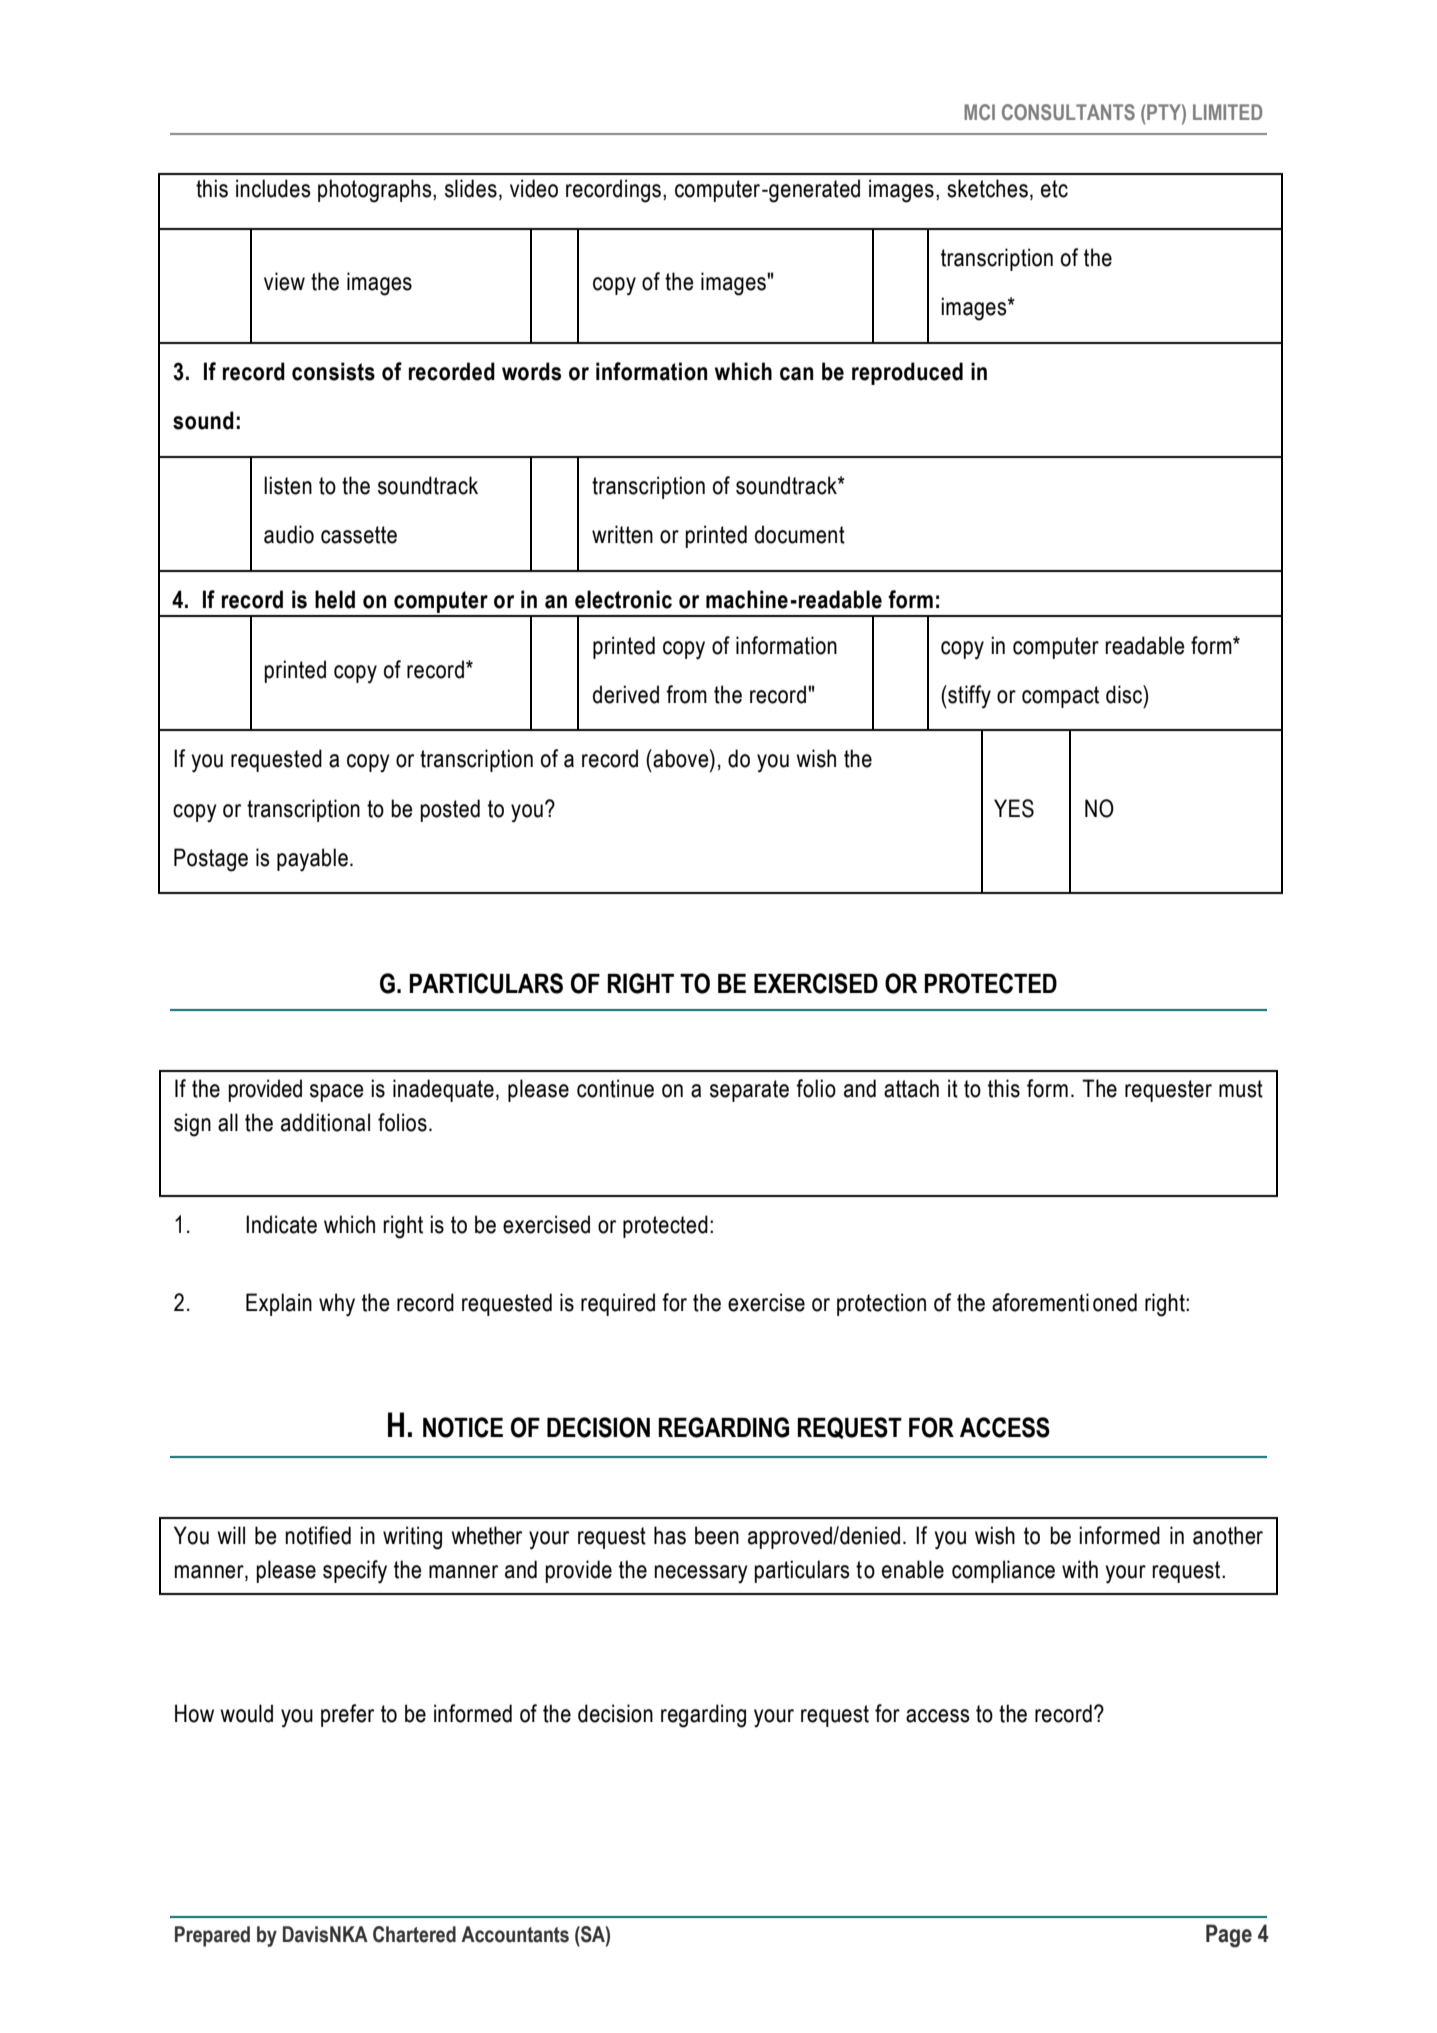 The width and height of the screenshot is (1437, 2033). Describe the element at coordinates (273, 188) in the screenshot. I see `includes` at that location.
